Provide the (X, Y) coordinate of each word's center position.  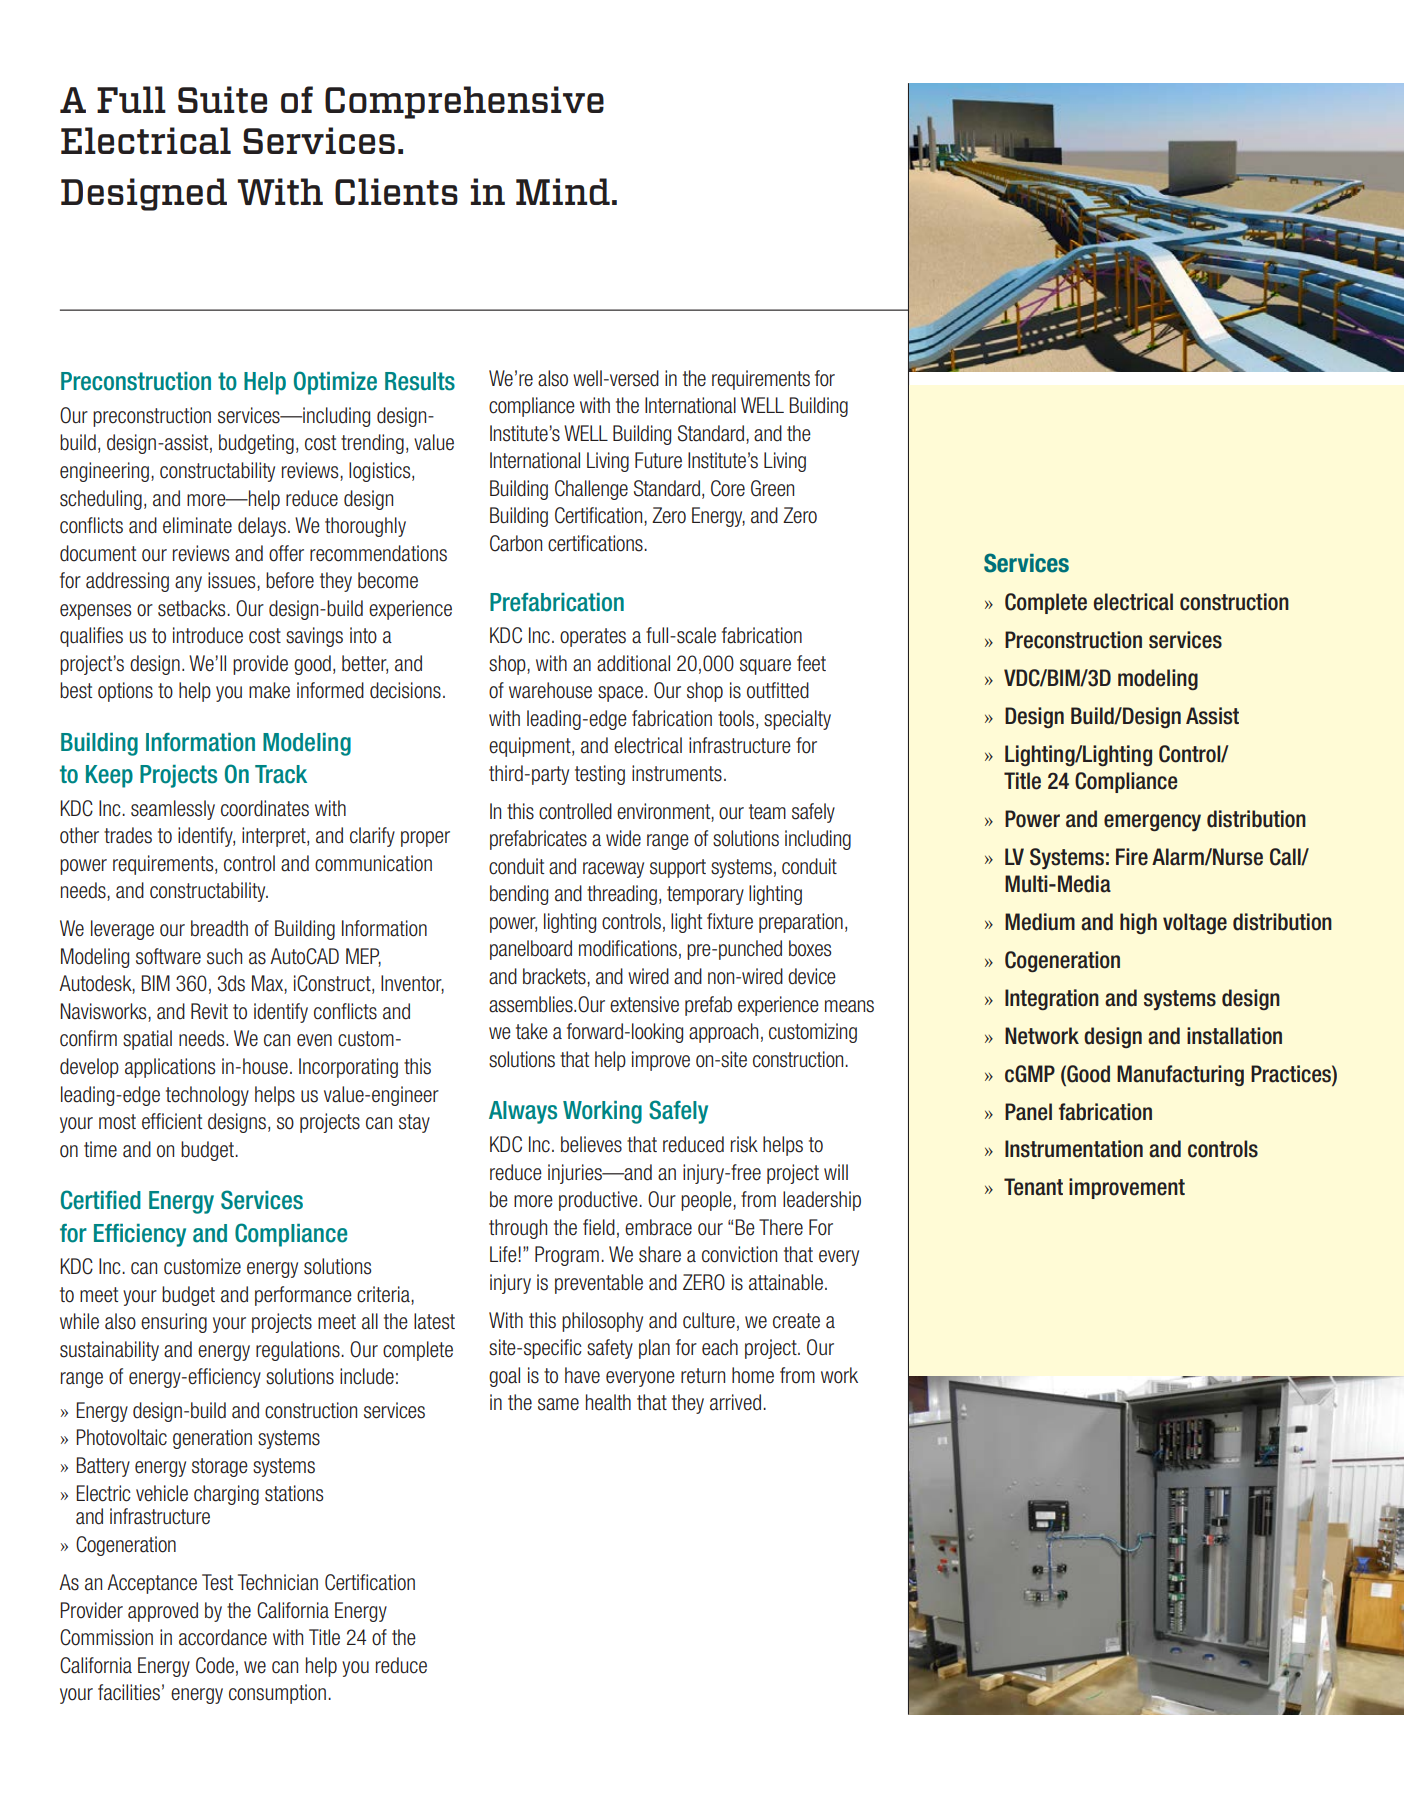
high (1138, 923)
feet (811, 663)
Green (772, 488)
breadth (219, 928)
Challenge (591, 490)
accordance (223, 1637)
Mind (563, 191)
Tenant (1033, 1187)
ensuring (174, 1323)
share (660, 1254)
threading (622, 895)
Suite (222, 99)
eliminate (197, 525)
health (608, 1402)
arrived (735, 1402)
